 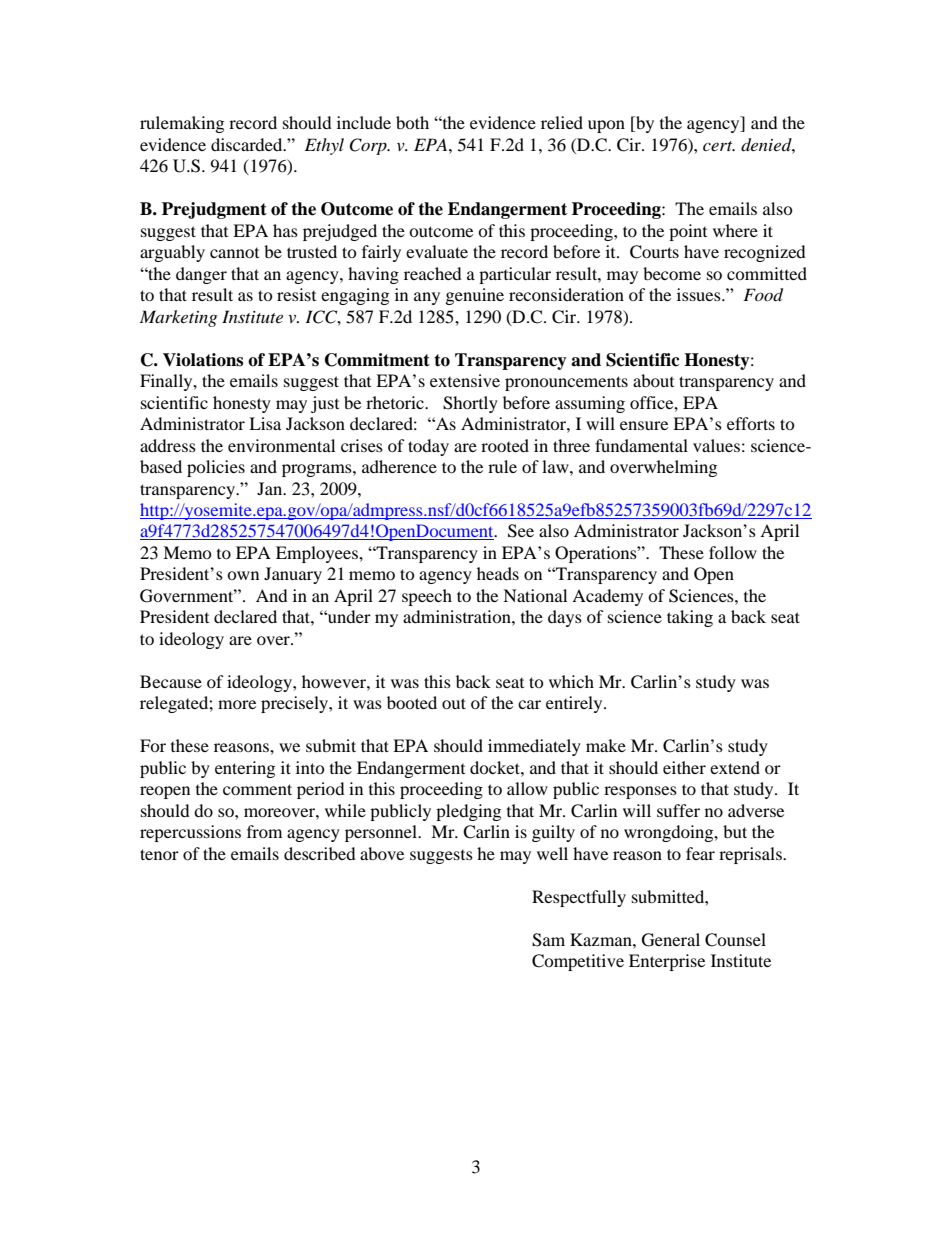 I want to click on both, so click(x=412, y=122).
